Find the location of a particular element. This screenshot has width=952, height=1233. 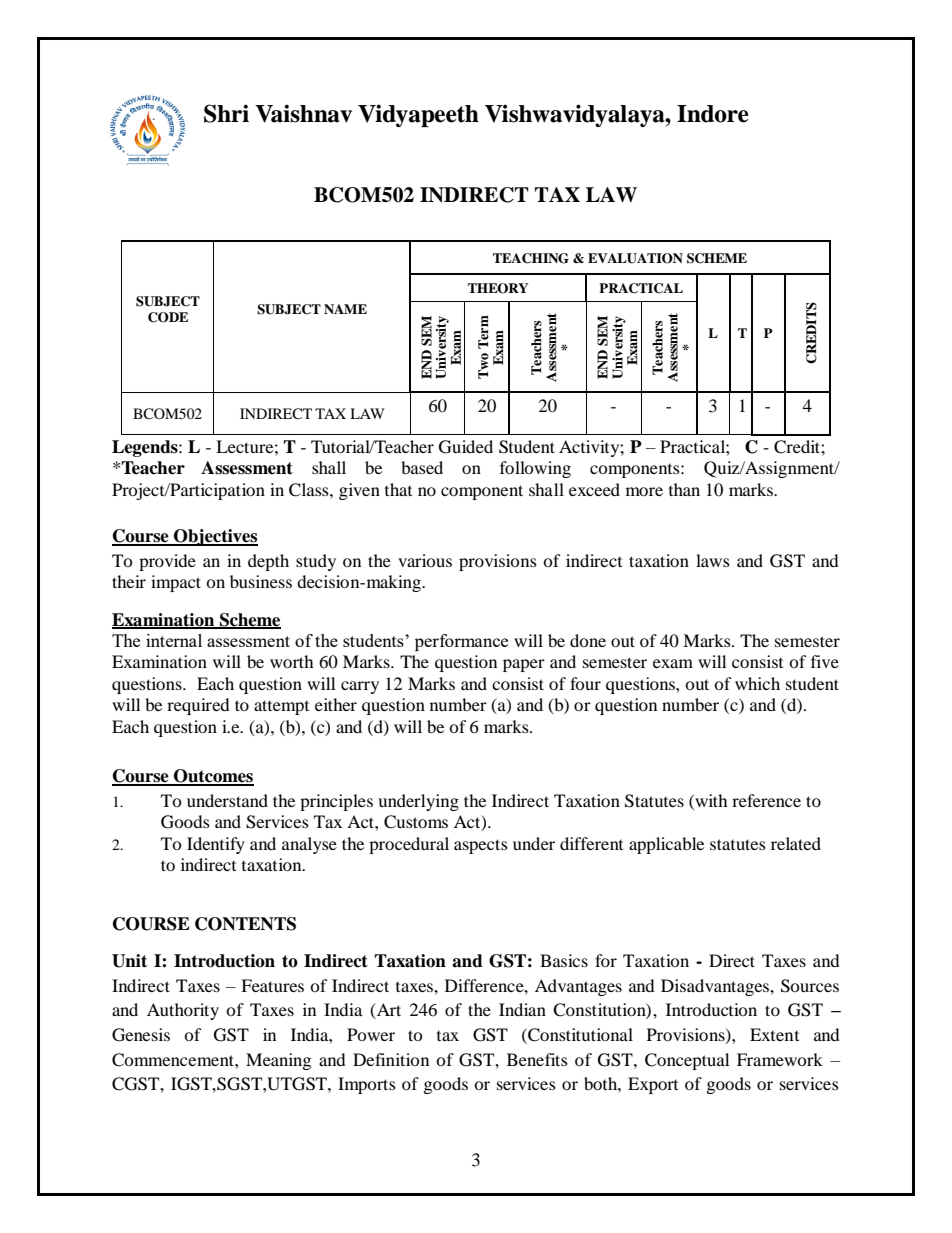

reference is located at coordinates (766, 800).
